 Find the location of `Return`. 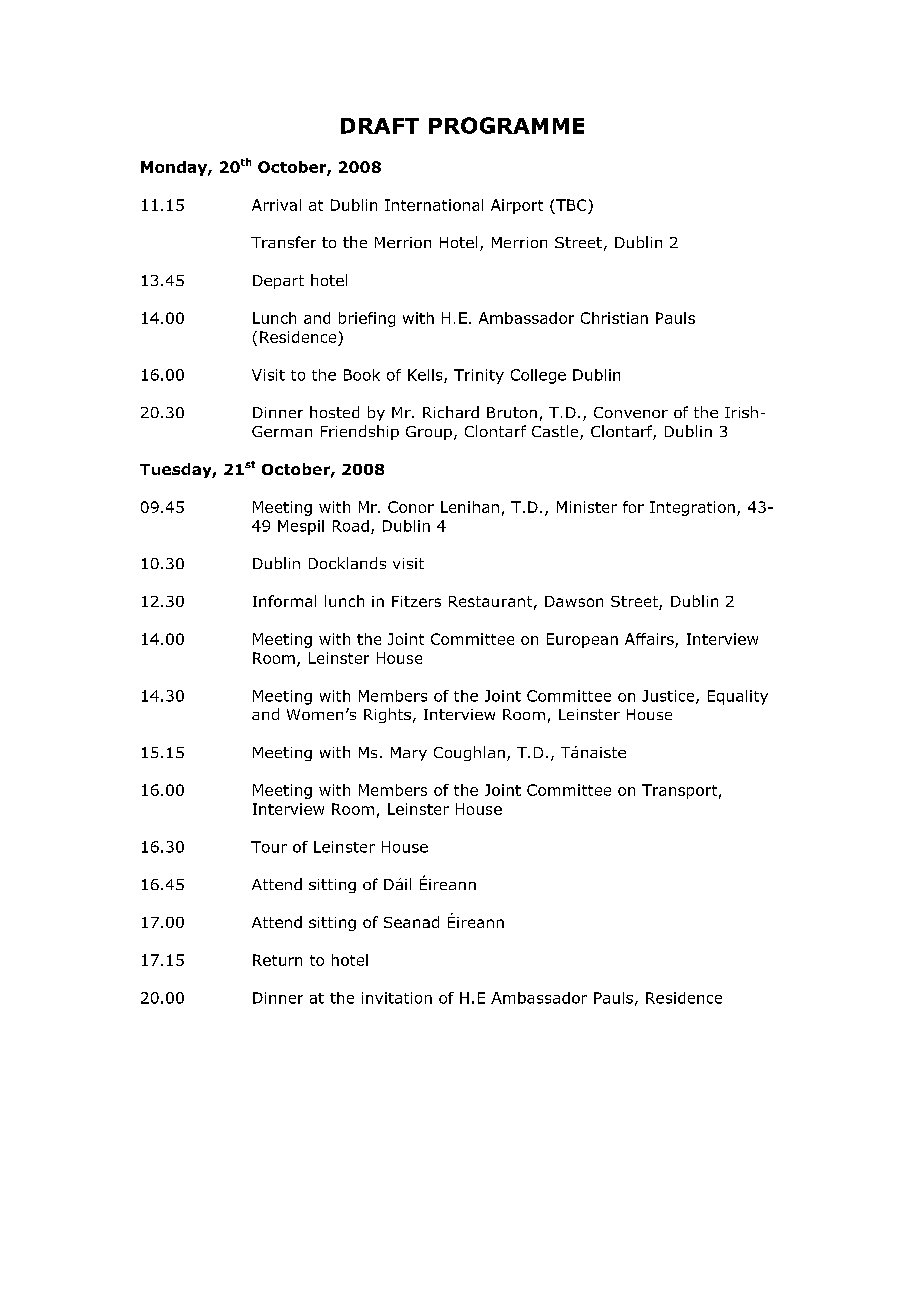

Return is located at coordinates (277, 960).
